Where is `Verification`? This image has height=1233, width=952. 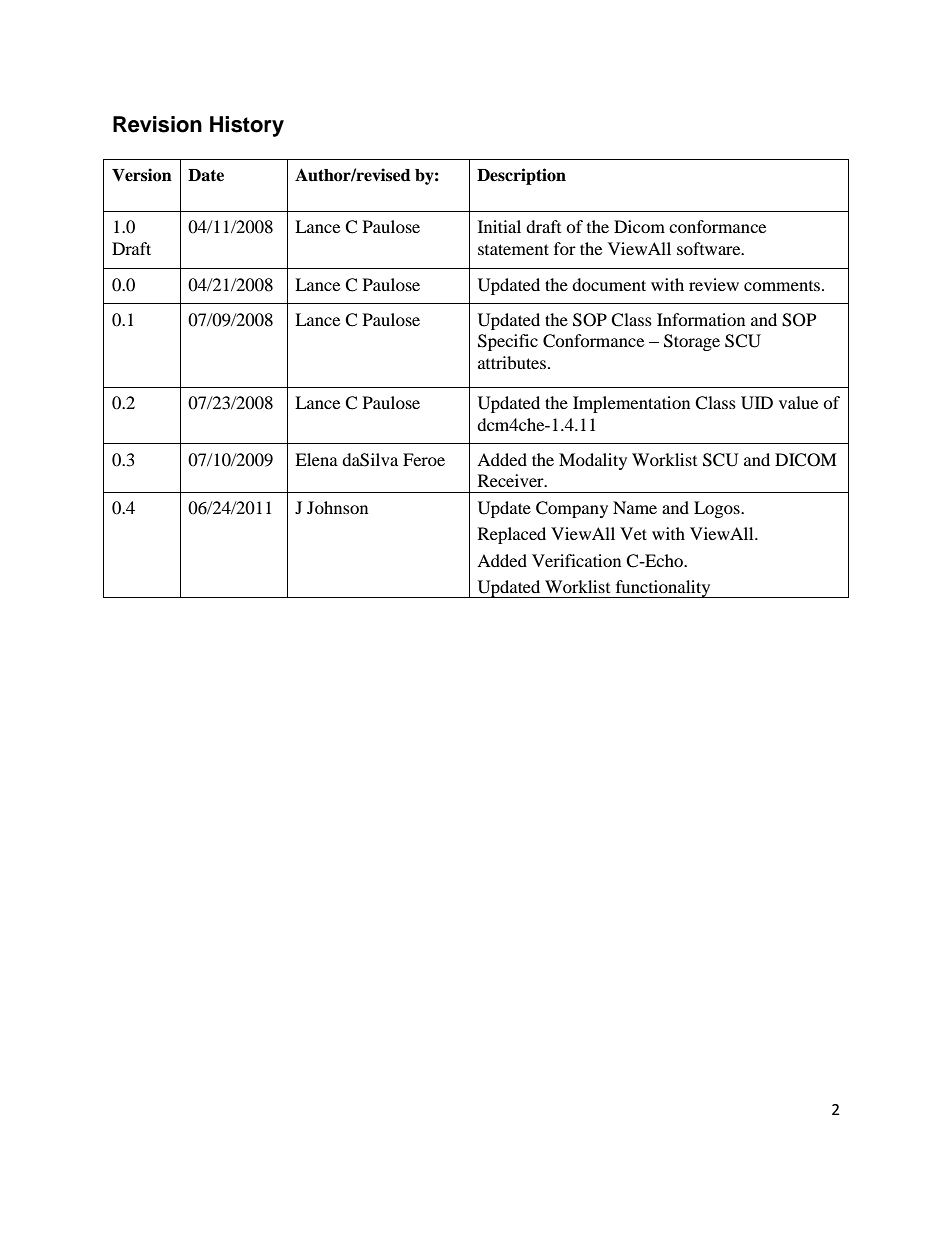 Verification is located at coordinates (576, 560).
